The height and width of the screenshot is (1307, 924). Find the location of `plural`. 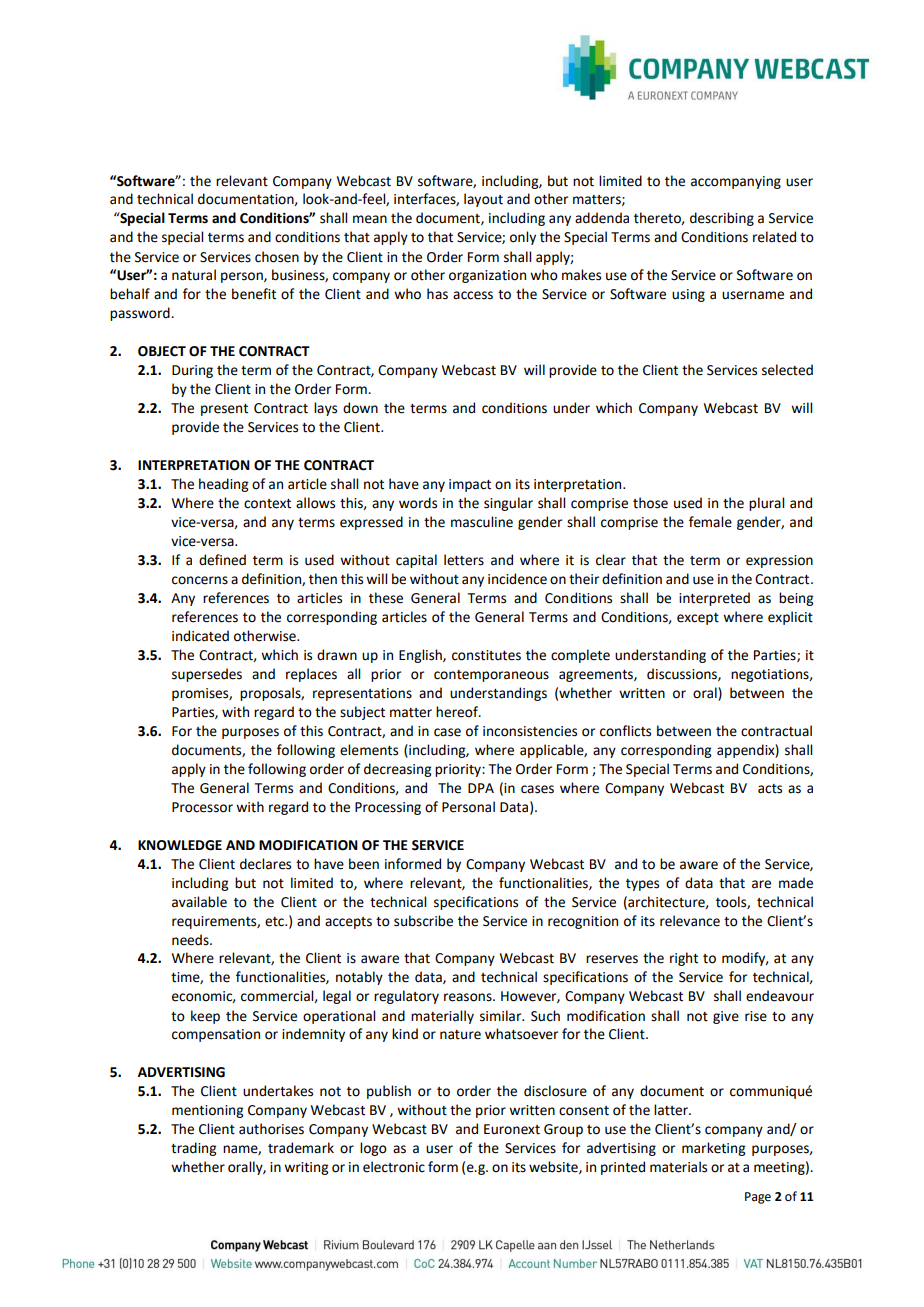

plural is located at coordinates (766, 504).
